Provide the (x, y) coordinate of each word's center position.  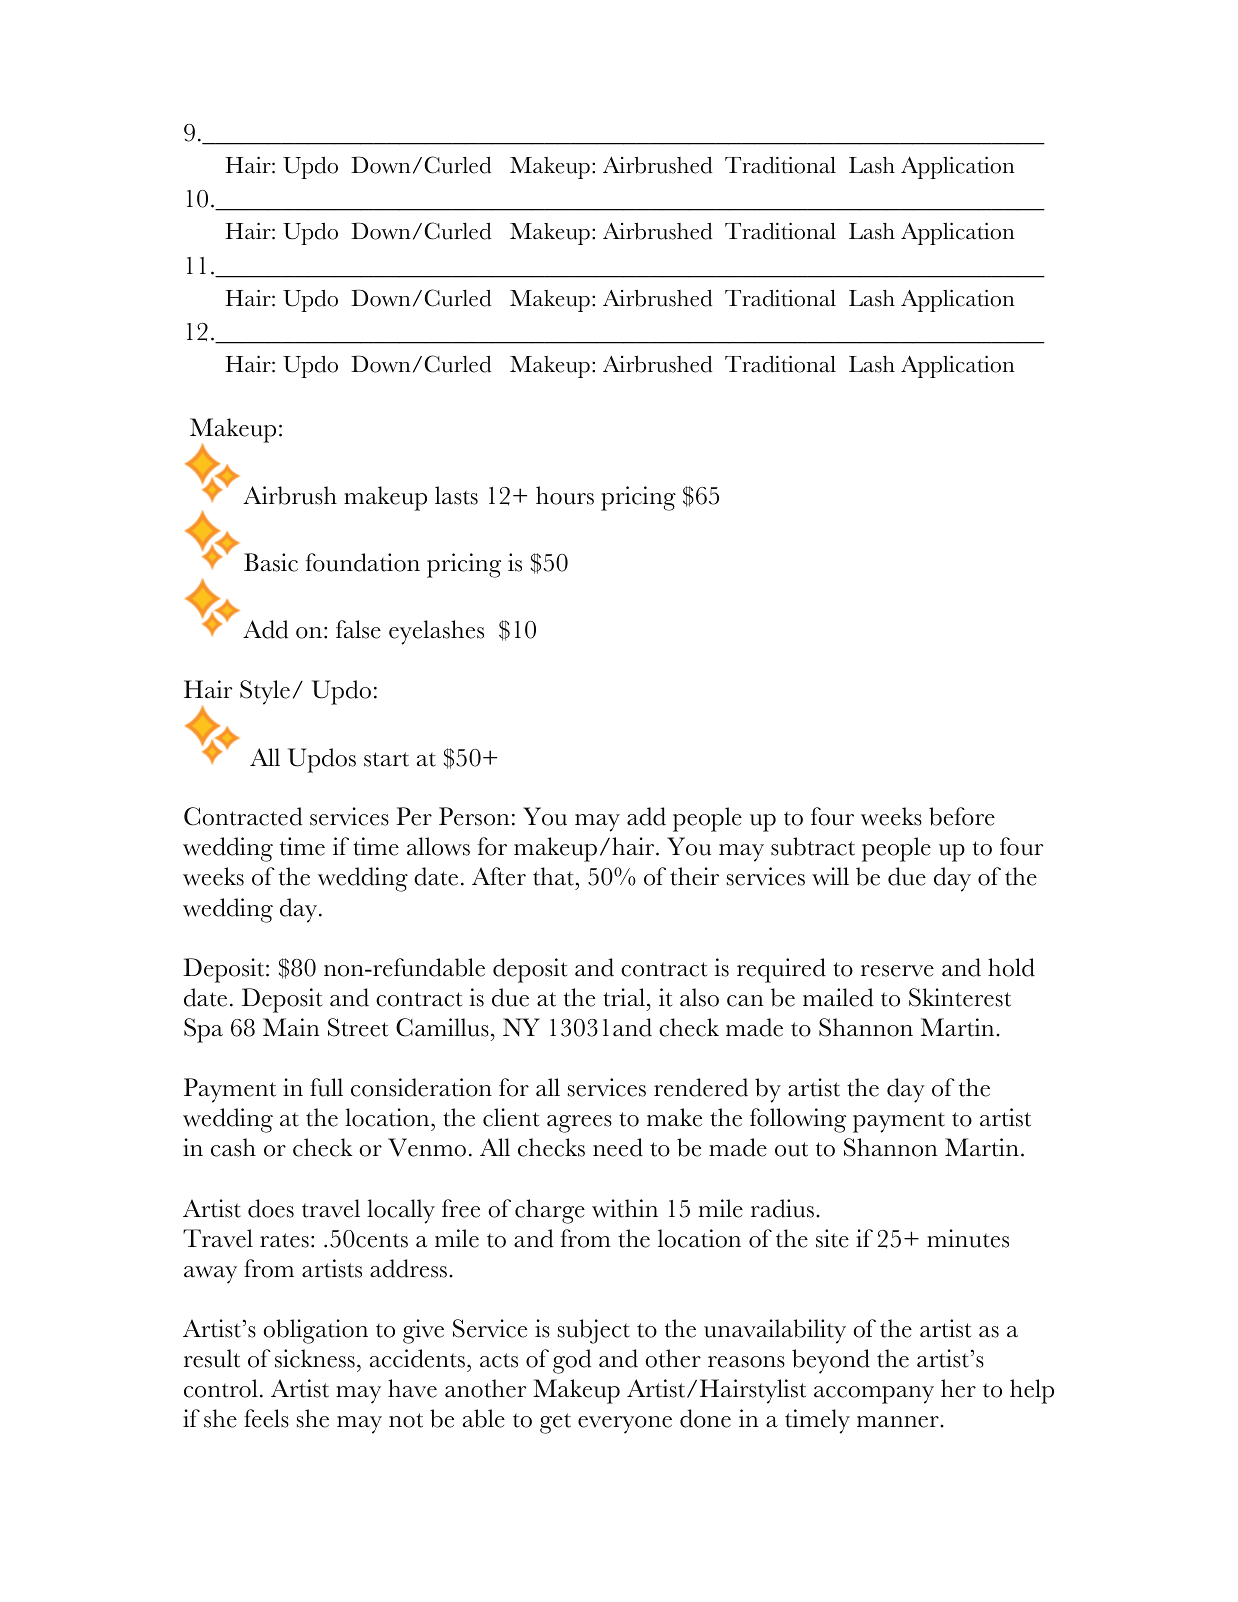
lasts (456, 495)
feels (266, 1418)
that (555, 876)
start (386, 759)
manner (899, 1422)
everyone (625, 1425)
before (962, 816)
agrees (579, 1124)
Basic (271, 562)
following (798, 1120)
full (326, 1087)
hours (565, 495)
